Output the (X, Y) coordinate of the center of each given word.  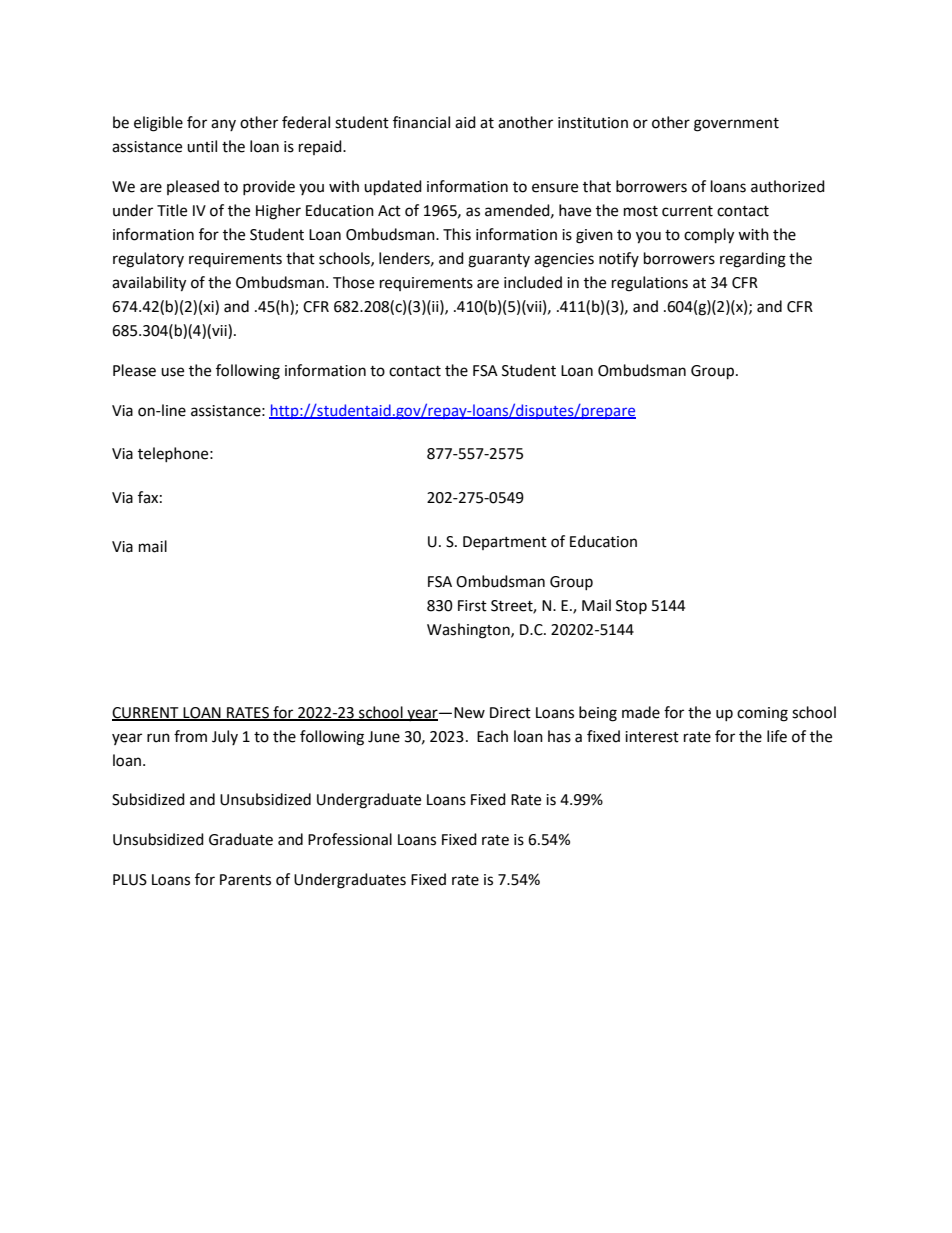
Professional (350, 839)
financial (421, 122)
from (190, 736)
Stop (631, 607)
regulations (650, 284)
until (202, 146)
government (736, 125)
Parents (245, 880)
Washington (469, 631)
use (172, 372)
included (533, 282)
